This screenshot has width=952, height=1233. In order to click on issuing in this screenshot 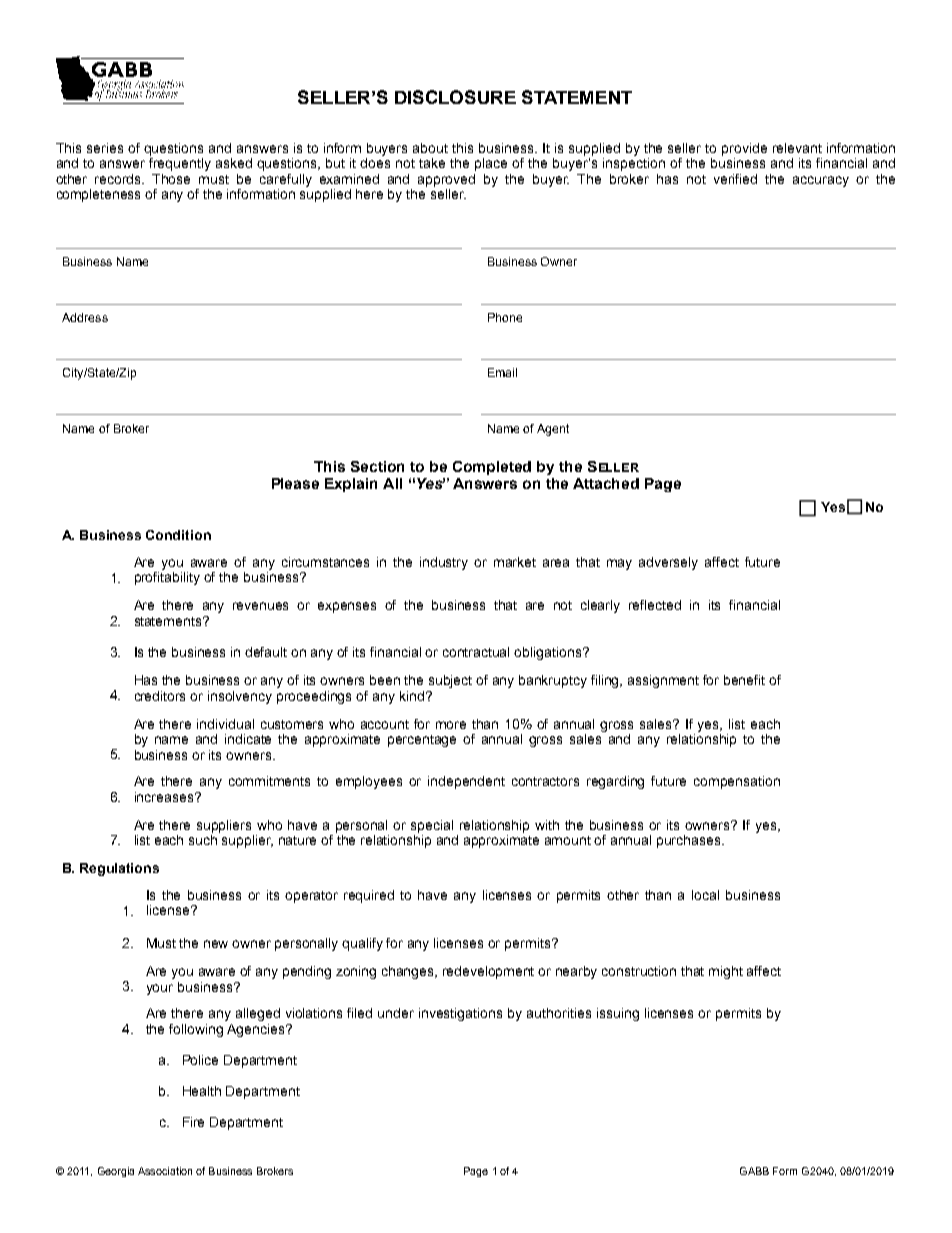, I will do `click(618, 1014)`.
